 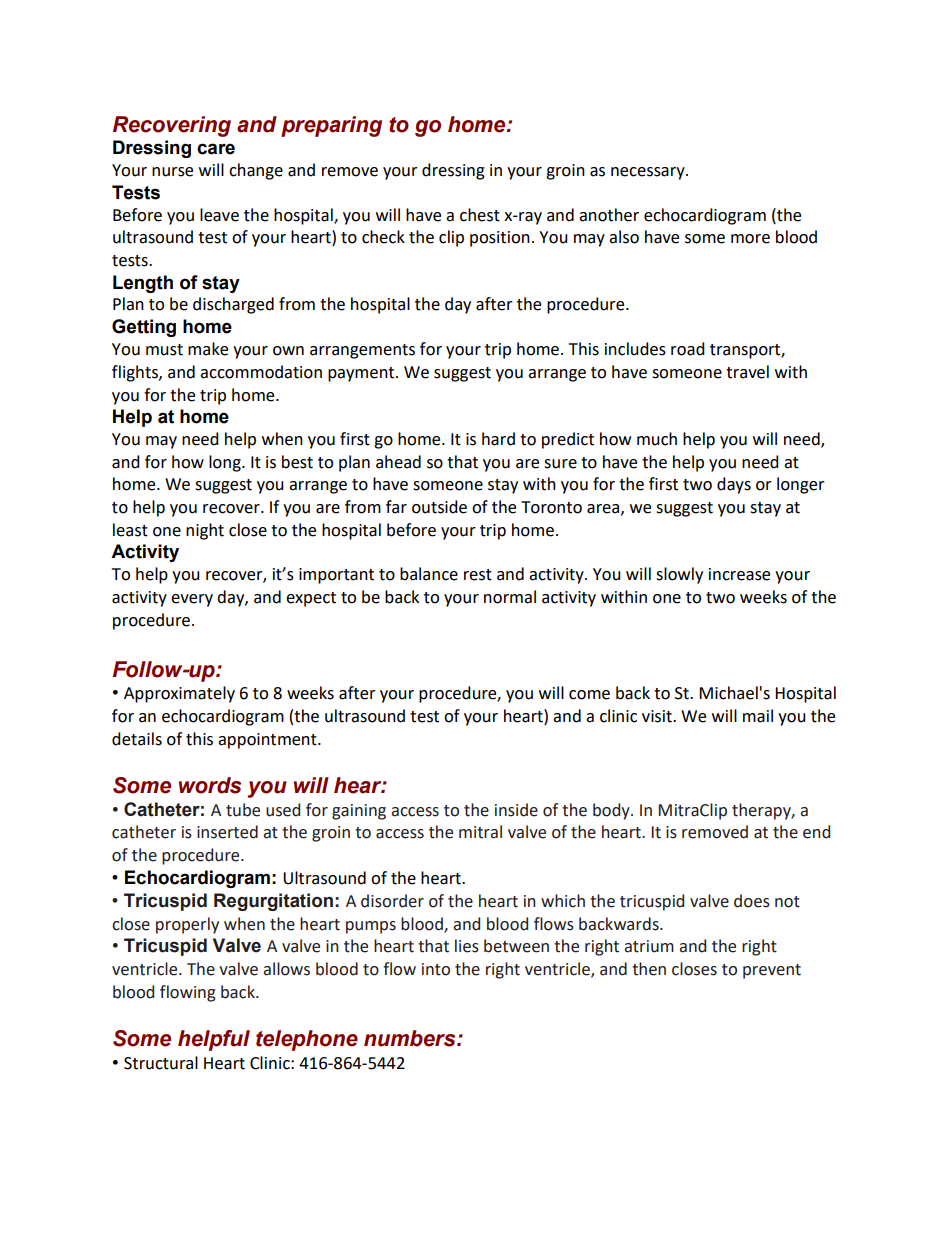 What do you see at coordinates (192, 600) in the screenshot?
I see `every` at bounding box center [192, 600].
